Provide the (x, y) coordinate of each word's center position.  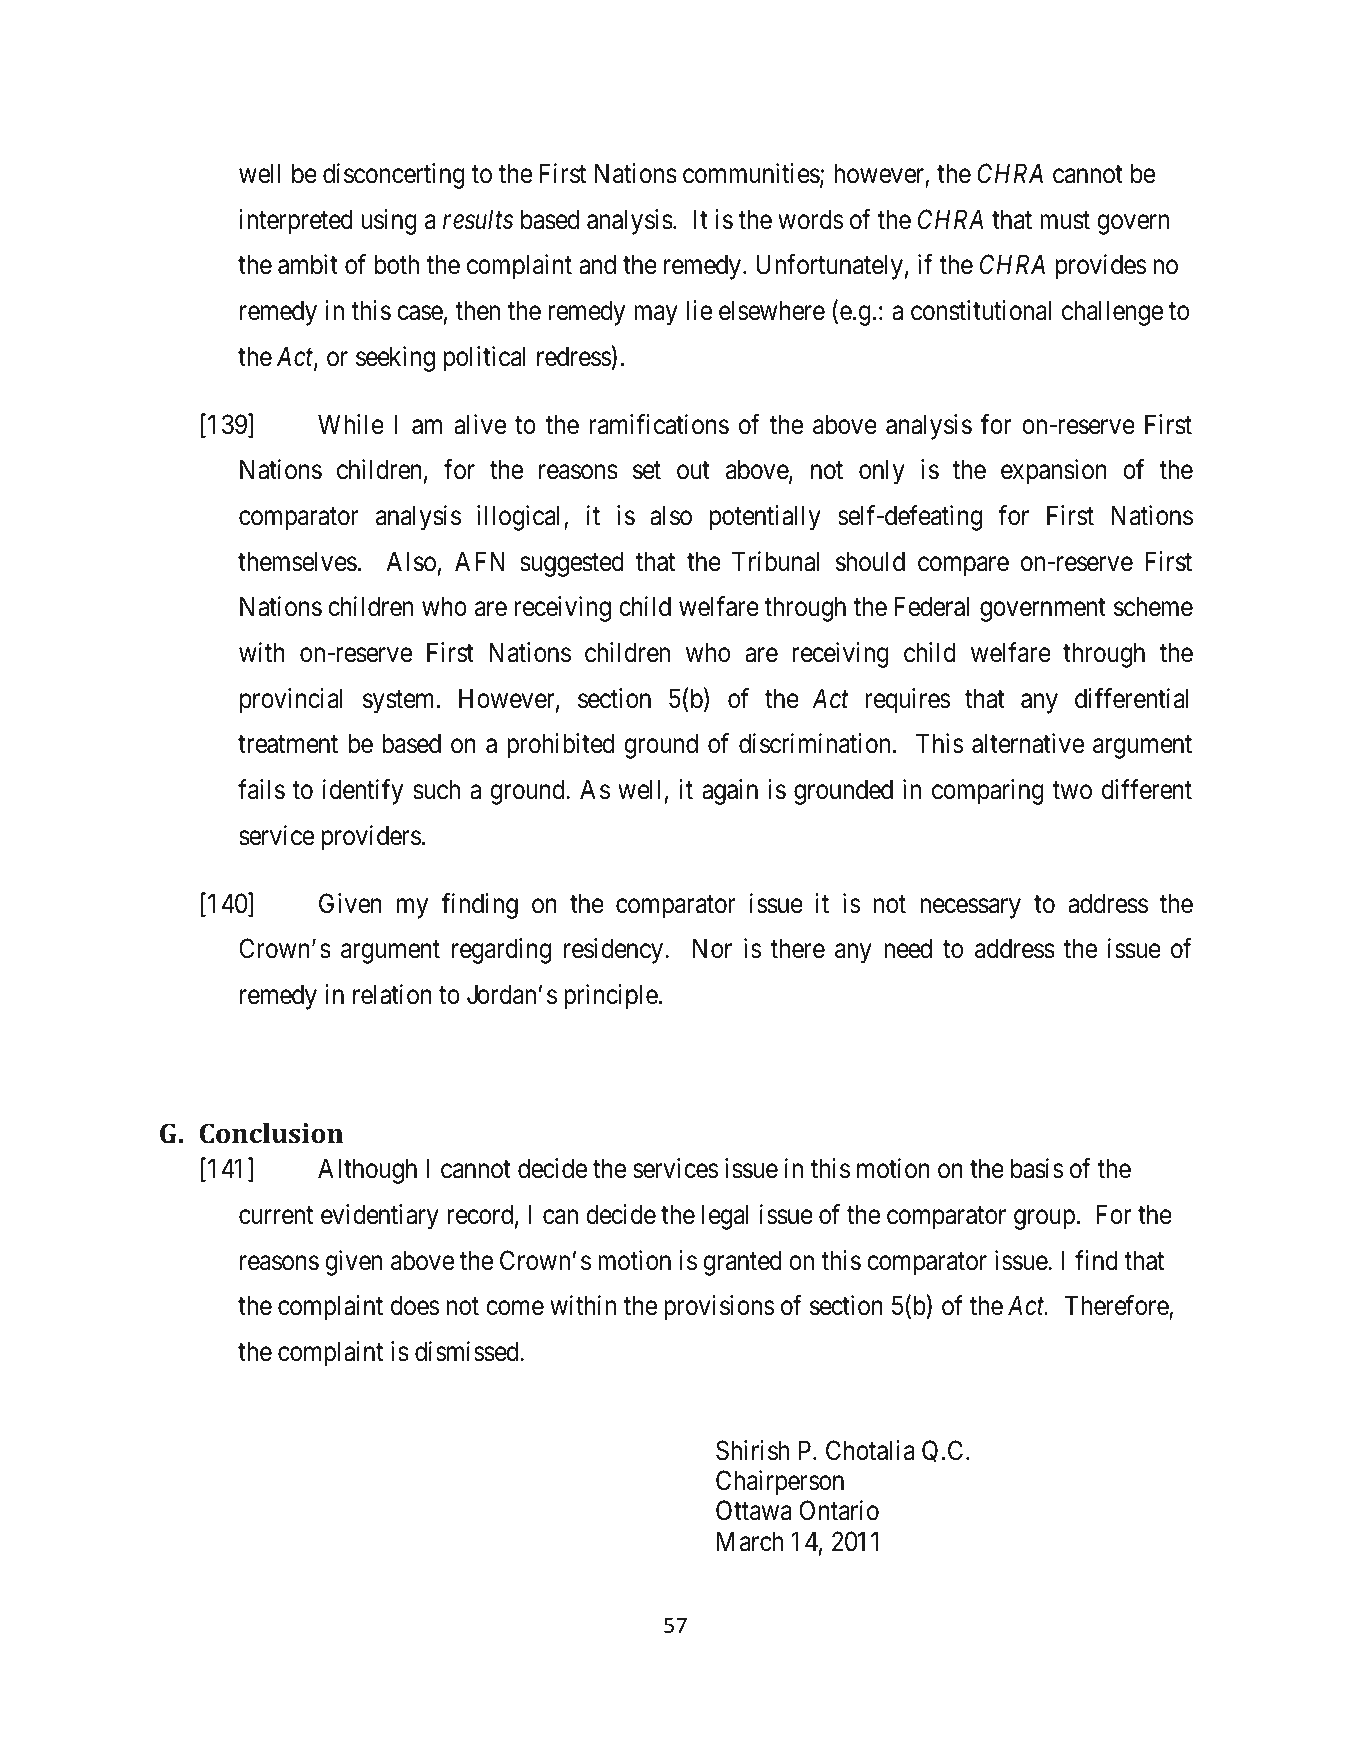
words (810, 219)
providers (371, 838)
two (1072, 791)
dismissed (468, 1351)
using (389, 222)
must (1065, 220)
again (730, 792)
